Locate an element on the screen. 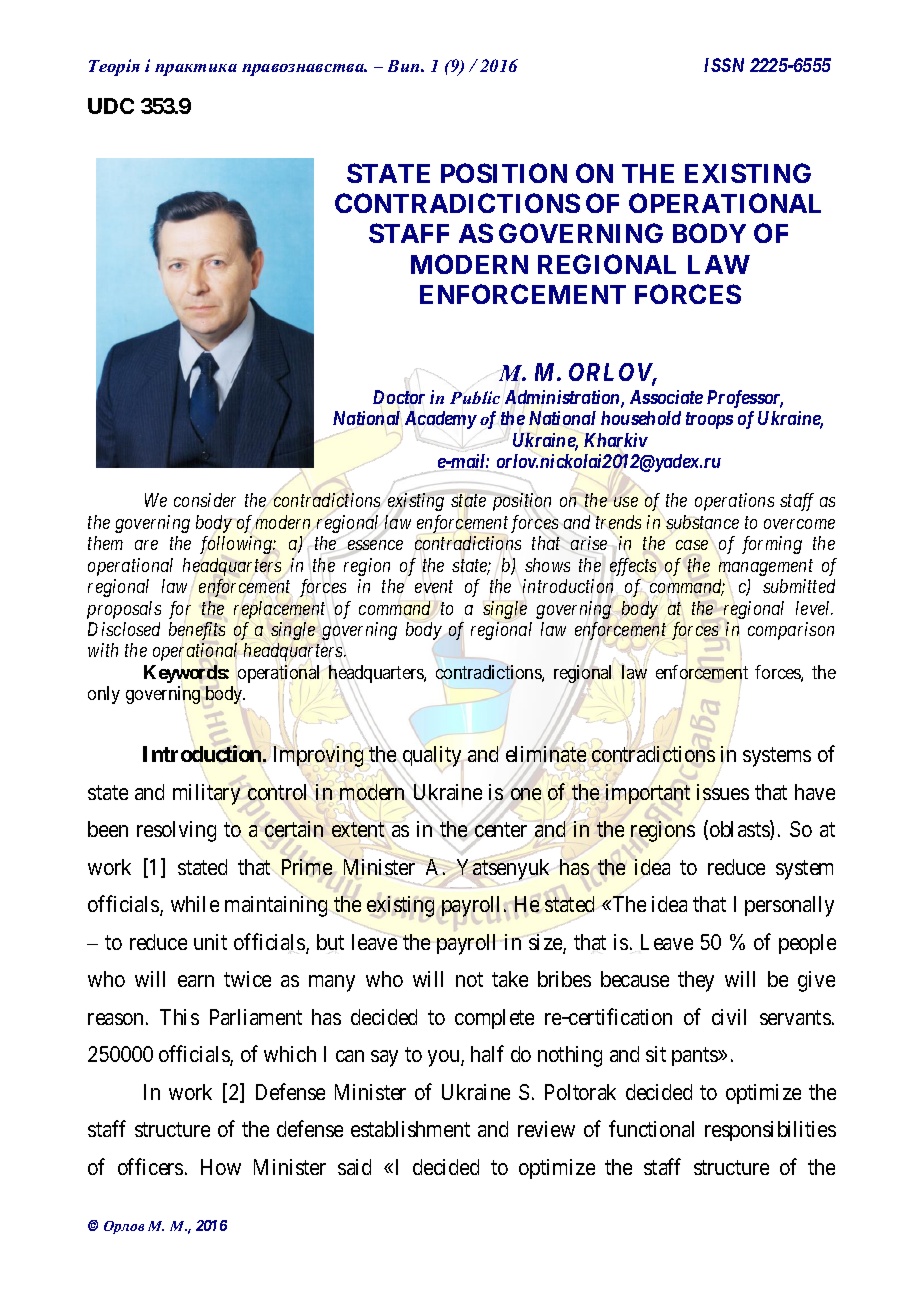  consider is located at coordinates (205, 500).
